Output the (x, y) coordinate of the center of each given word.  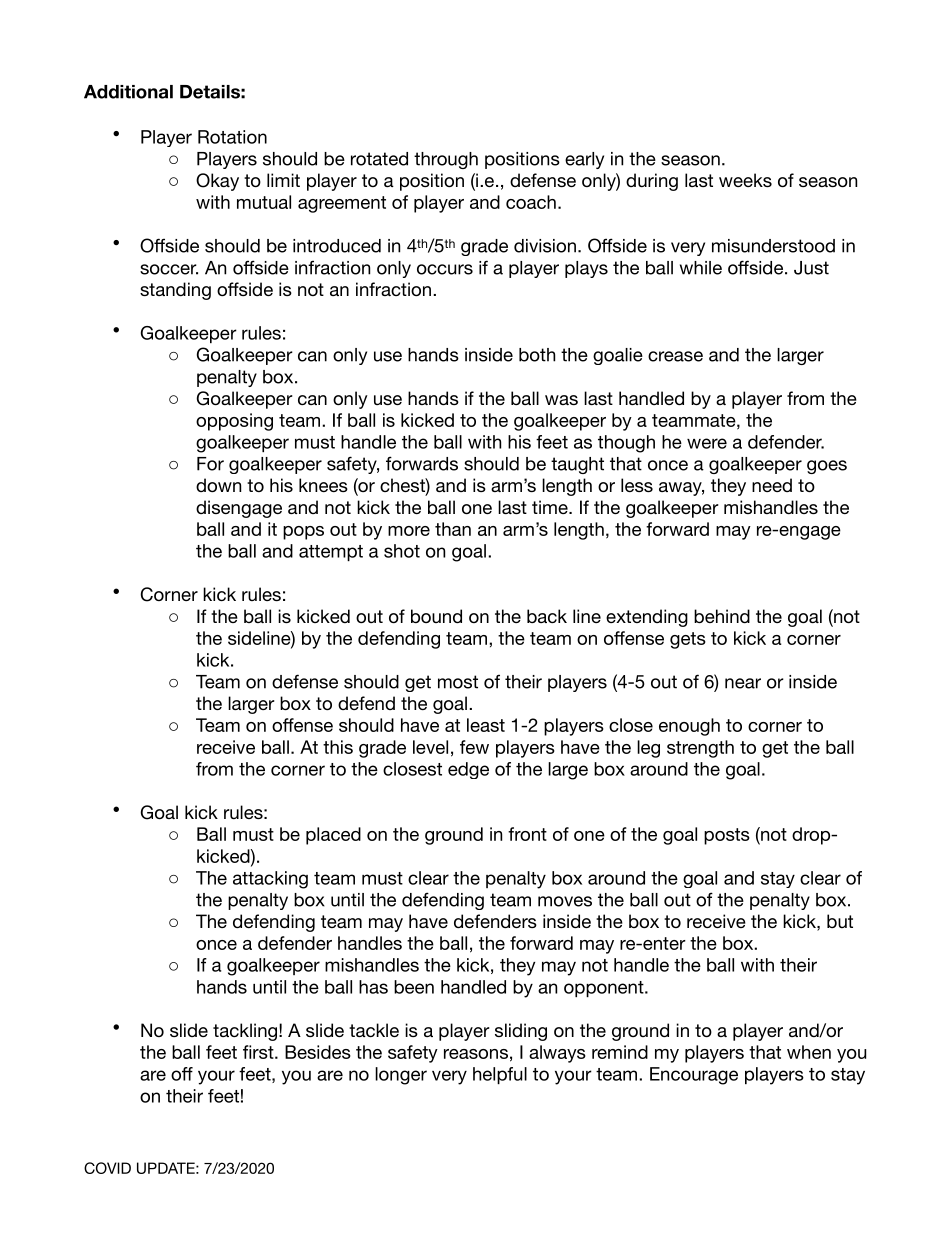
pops (303, 533)
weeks (745, 180)
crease (675, 356)
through (446, 160)
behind (722, 616)
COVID (107, 1168)
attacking (270, 880)
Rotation (232, 137)
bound (436, 616)
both (537, 355)
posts (727, 836)
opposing (234, 422)
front (527, 834)
